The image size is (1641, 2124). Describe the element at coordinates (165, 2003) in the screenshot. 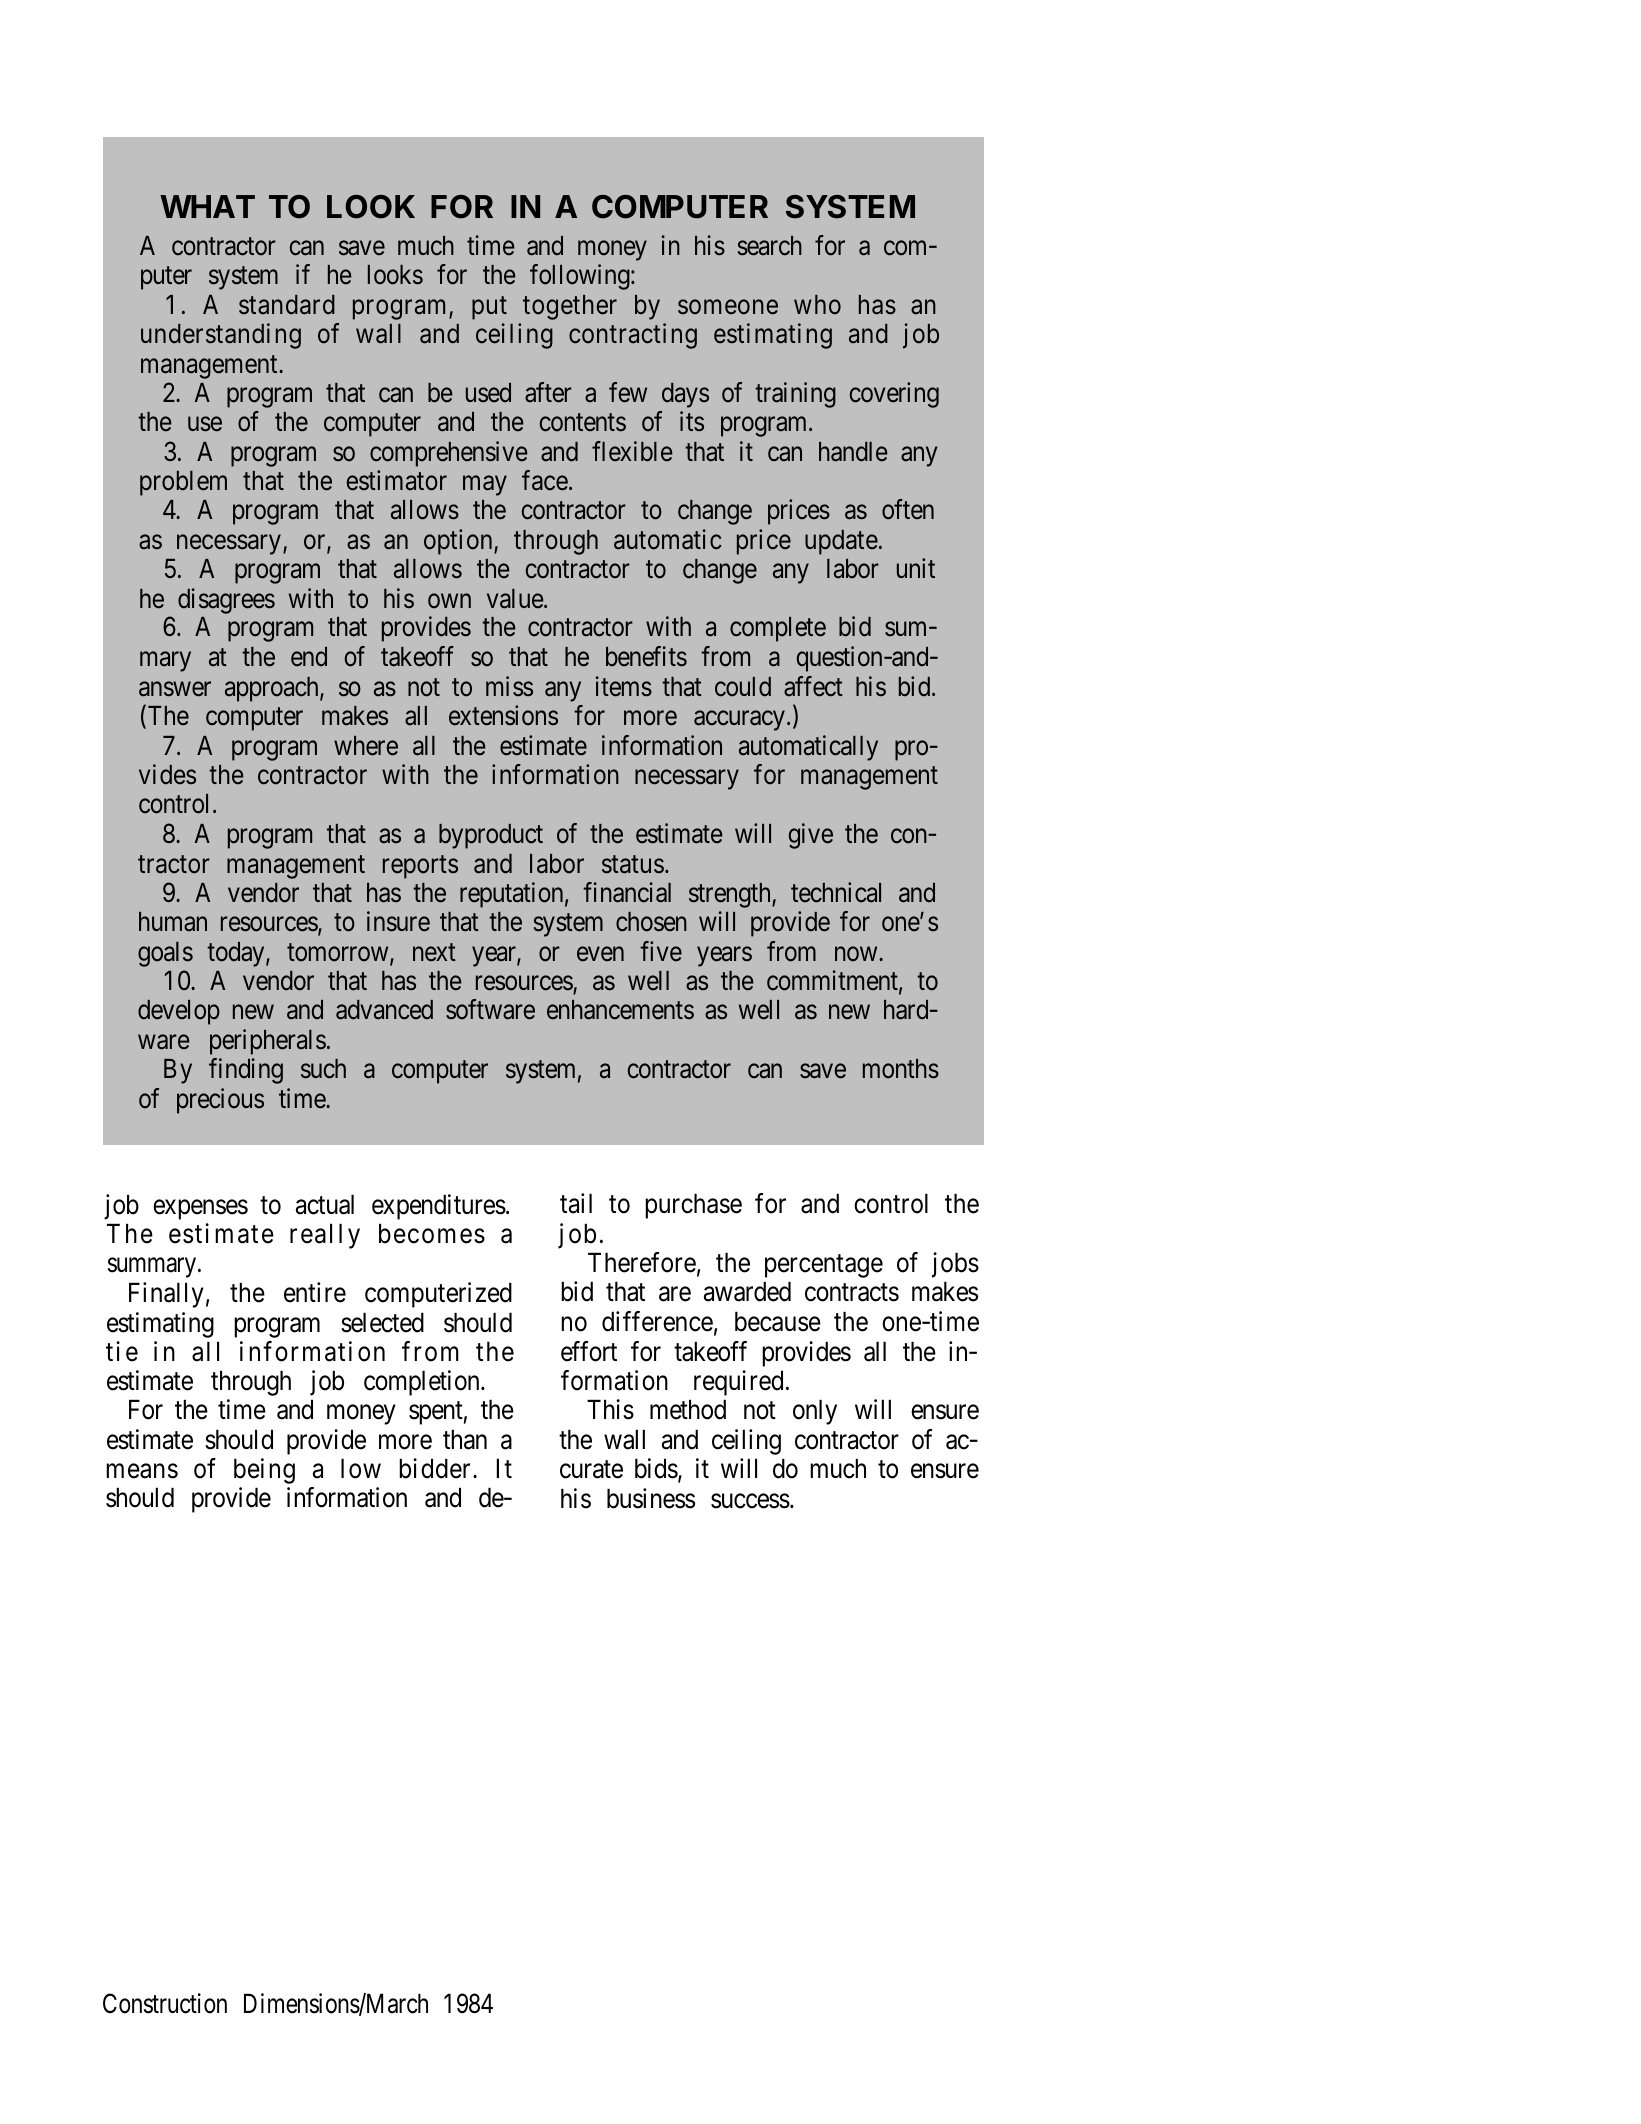

I see `Construction` at that location.
